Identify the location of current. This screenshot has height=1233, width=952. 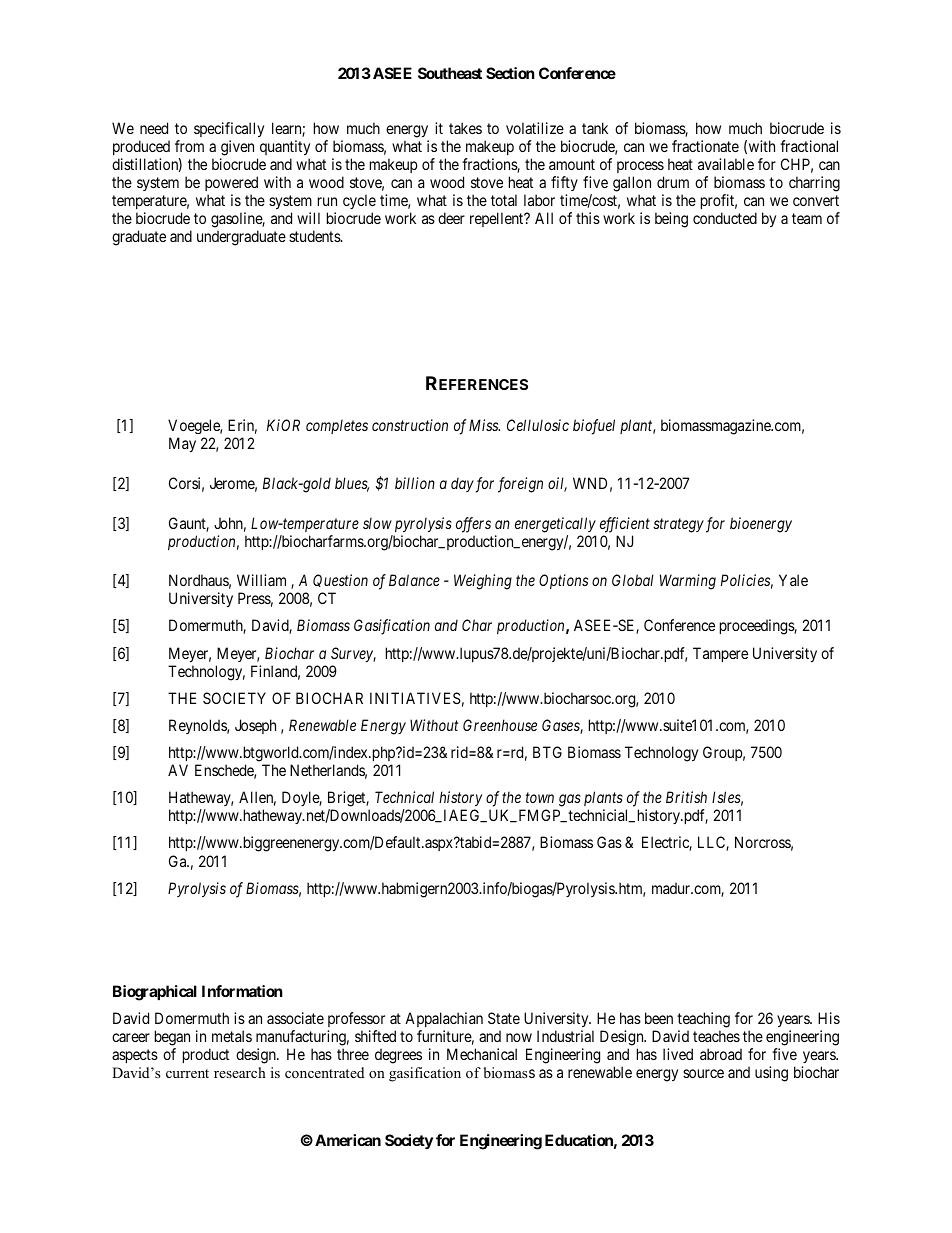
(187, 1073).
